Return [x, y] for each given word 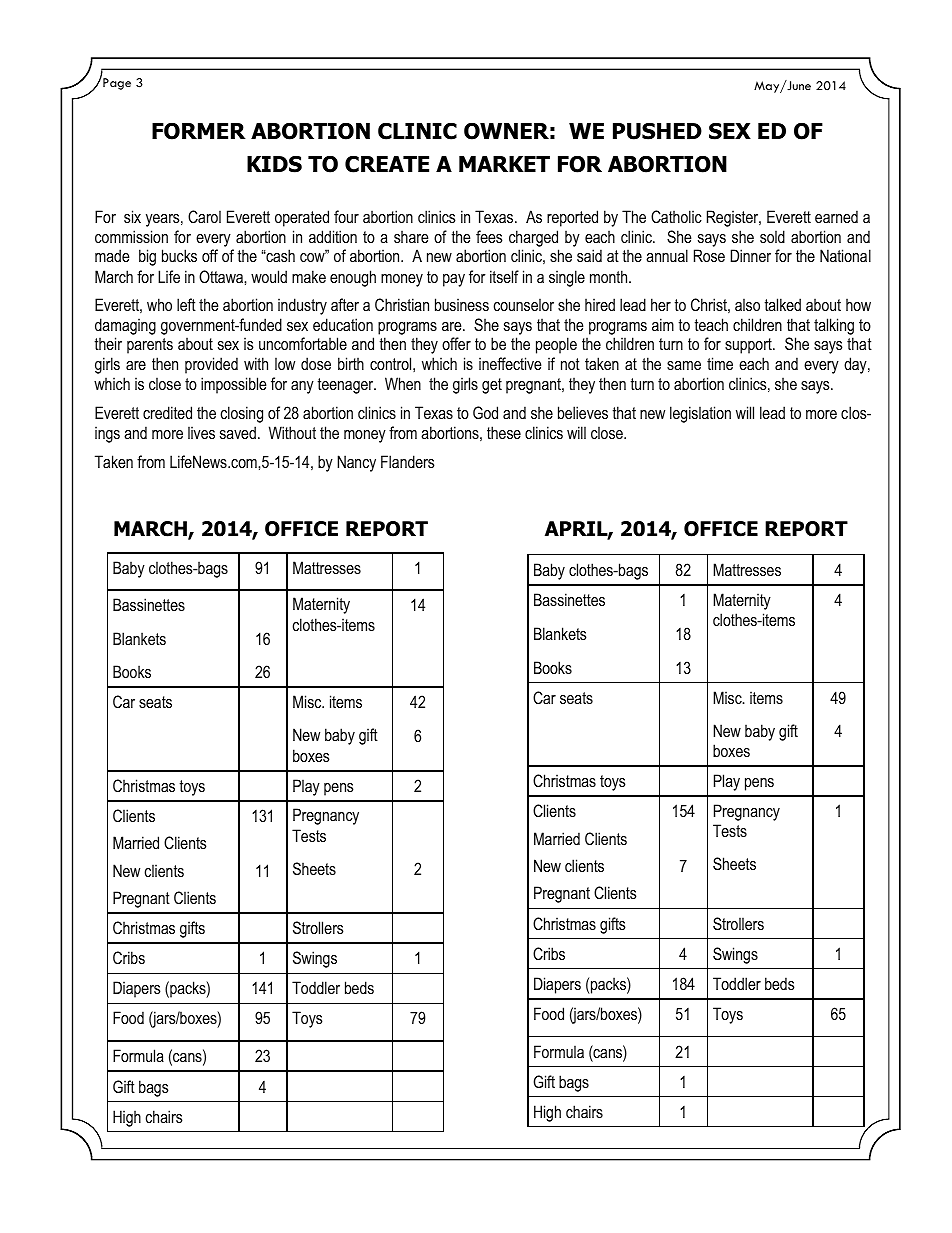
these [504, 432]
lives [201, 432]
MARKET [504, 164]
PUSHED [657, 131]
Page [116, 83]
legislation [700, 414]
